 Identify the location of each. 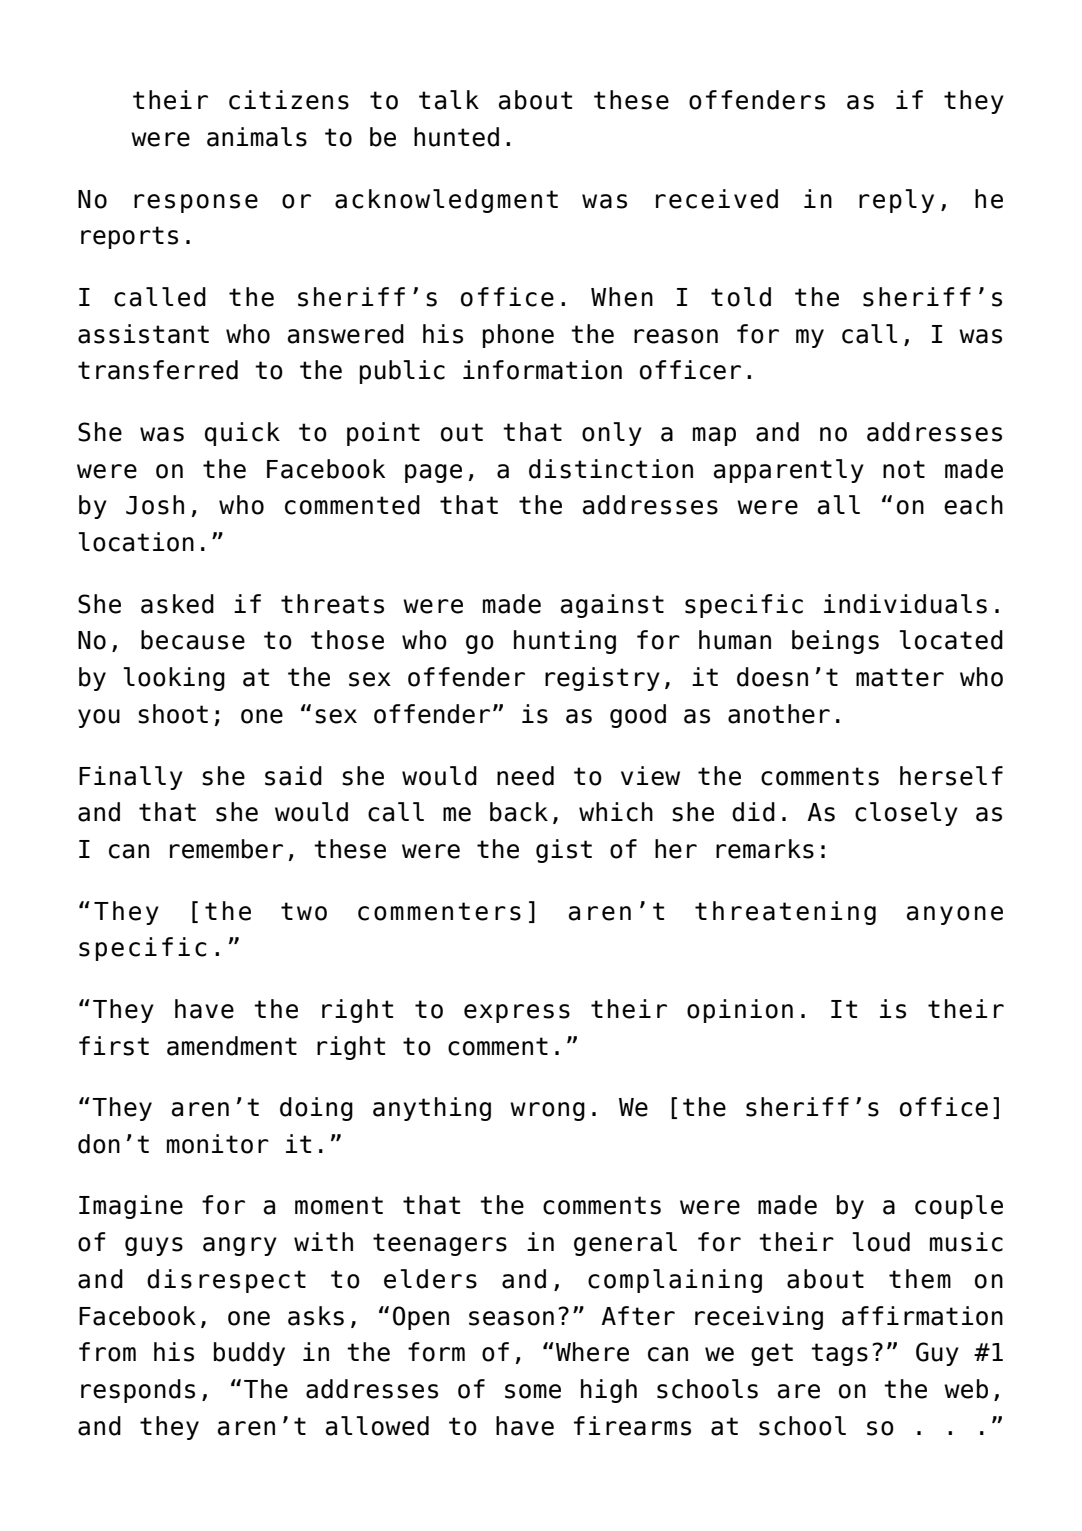
(973, 505).
